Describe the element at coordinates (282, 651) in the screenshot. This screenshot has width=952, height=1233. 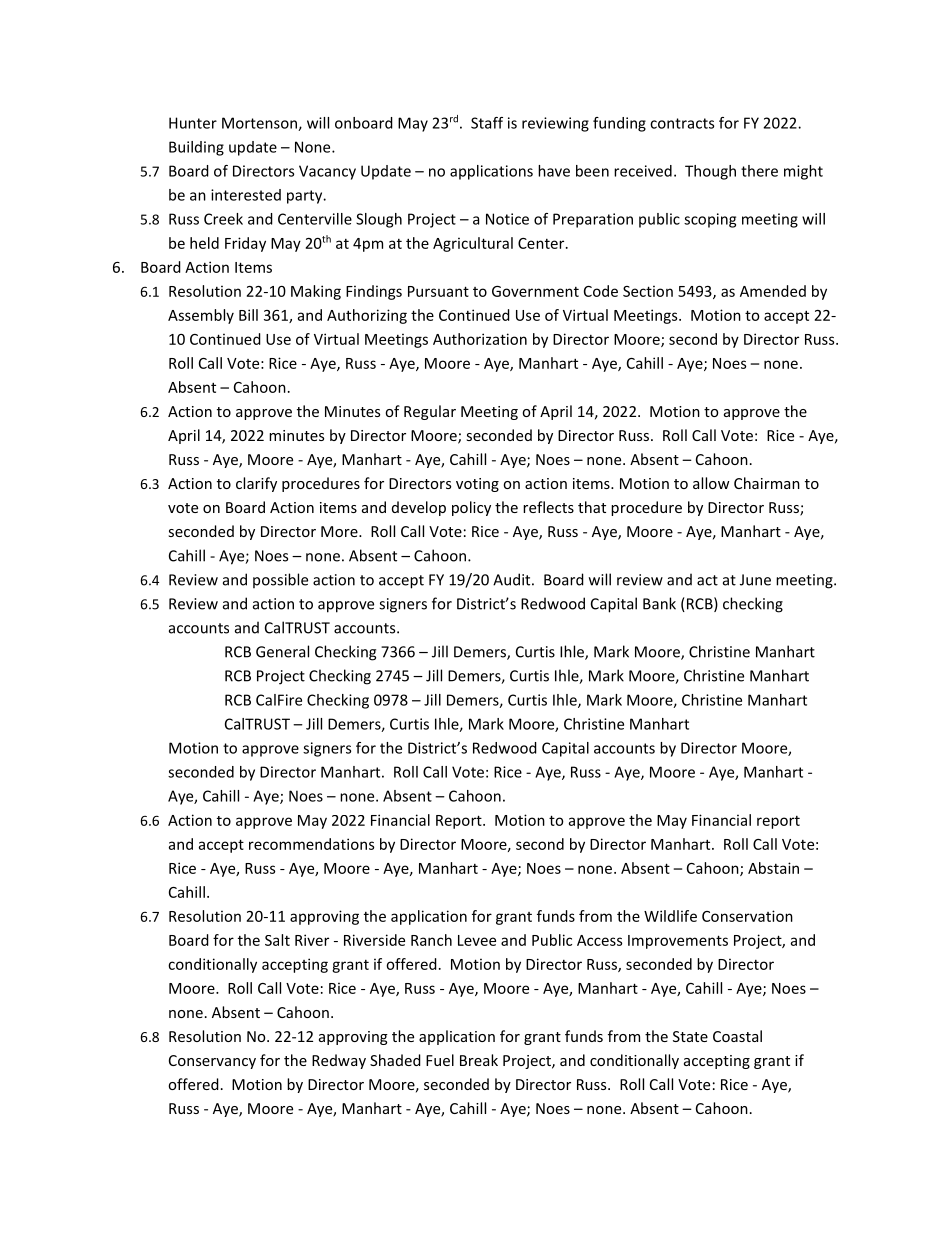
I see `General` at that location.
